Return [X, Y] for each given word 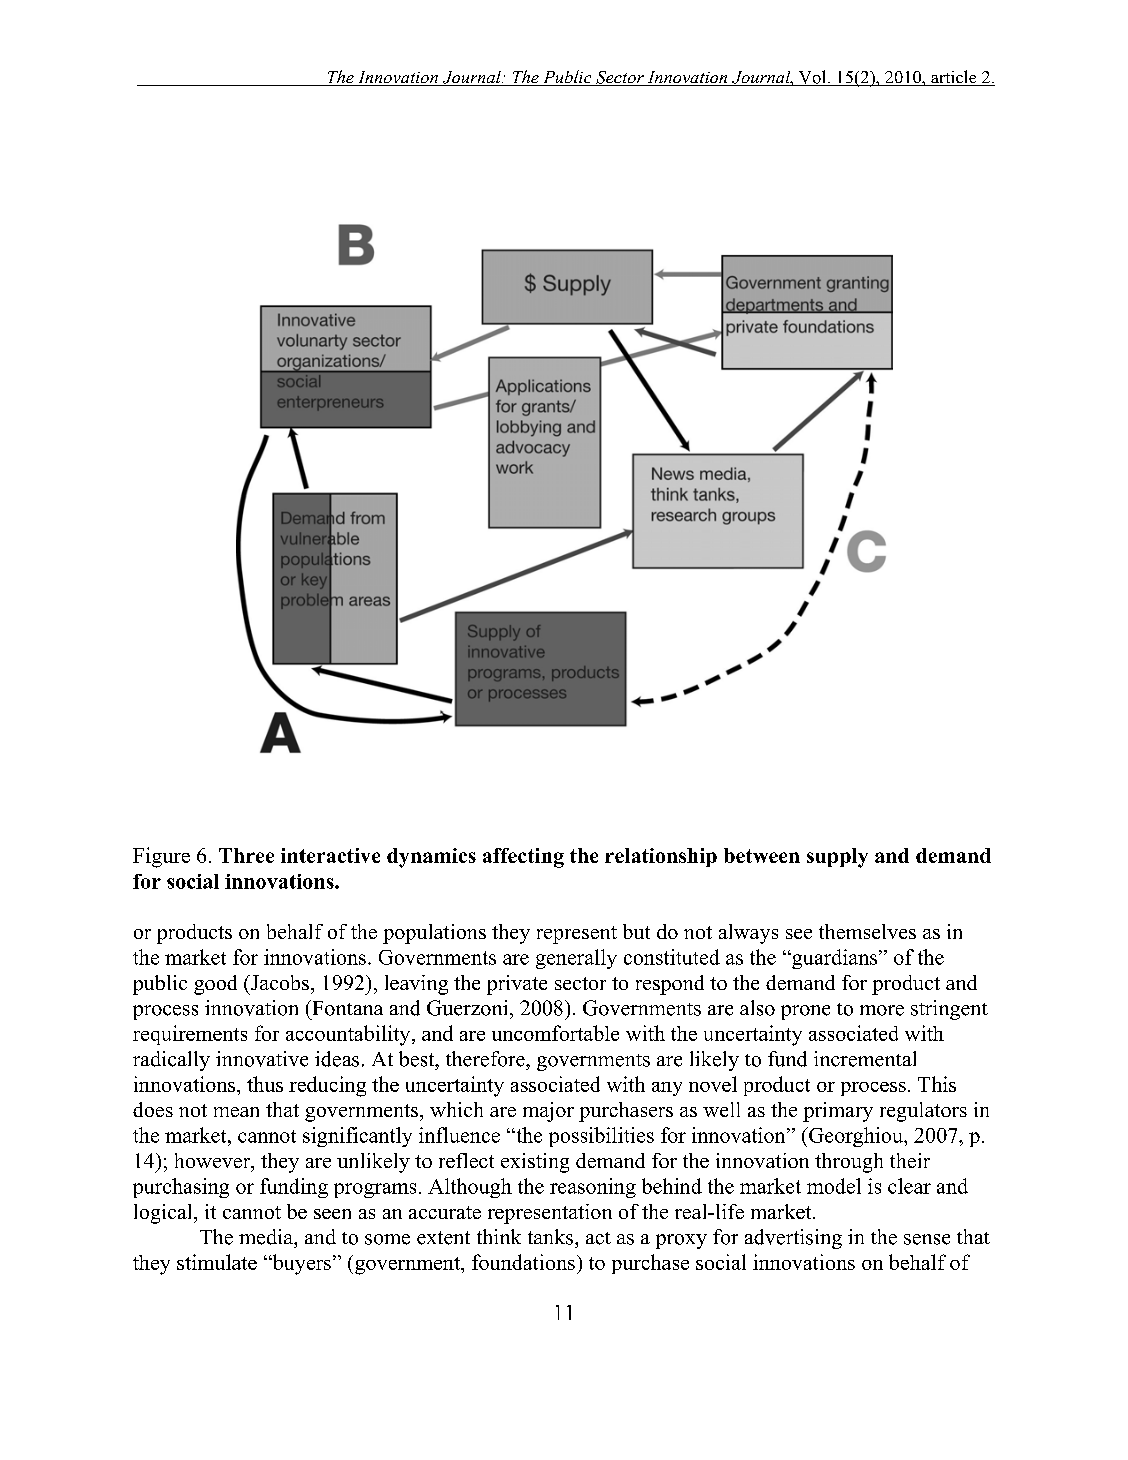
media [267, 1237]
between [762, 855]
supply [837, 858]
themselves [867, 931]
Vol [812, 78]
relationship [661, 857]
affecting [523, 858]
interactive [330, 855]
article [954, 78]
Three [246, 855]
